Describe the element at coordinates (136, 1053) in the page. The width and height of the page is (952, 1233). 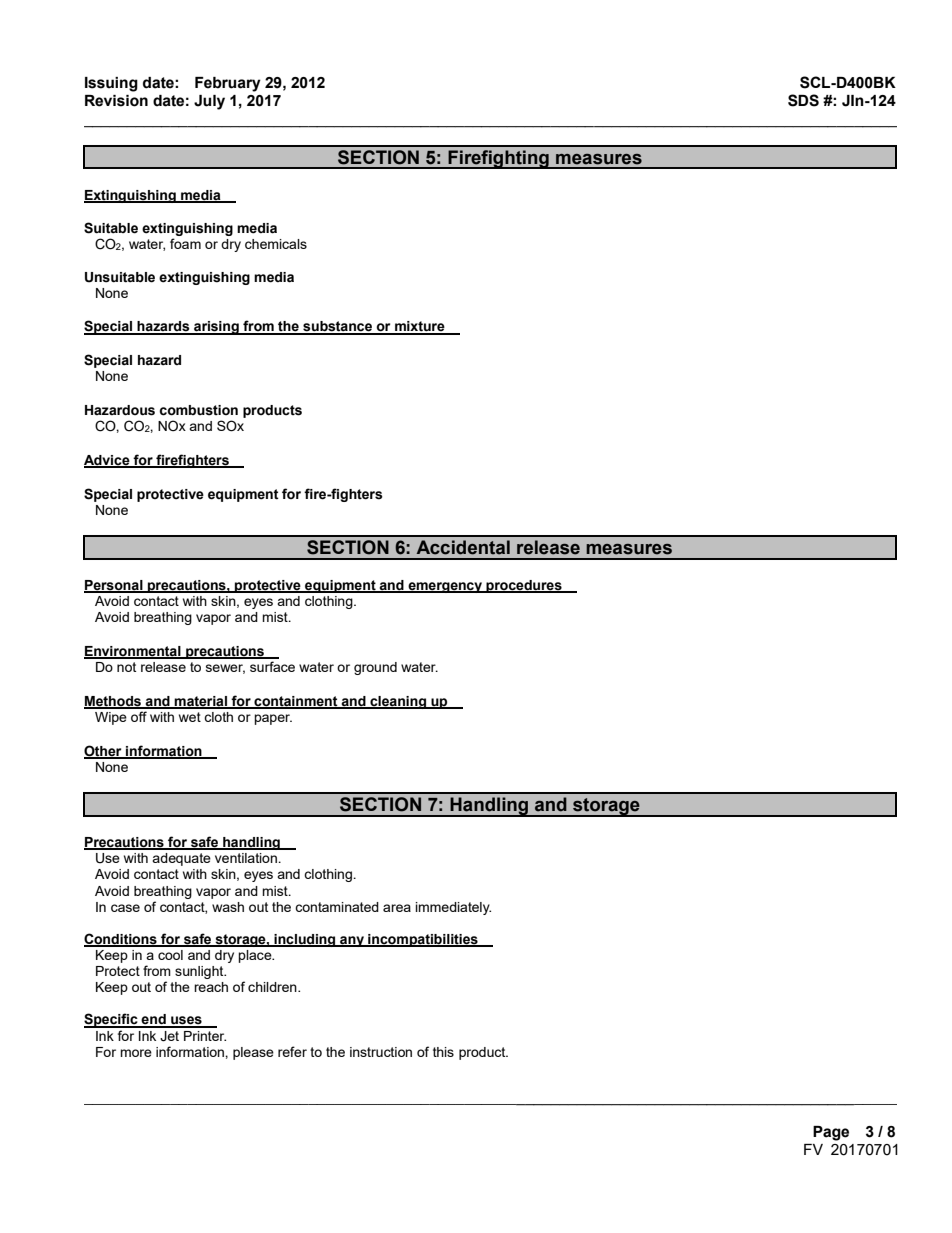
I see `more` at that location.
